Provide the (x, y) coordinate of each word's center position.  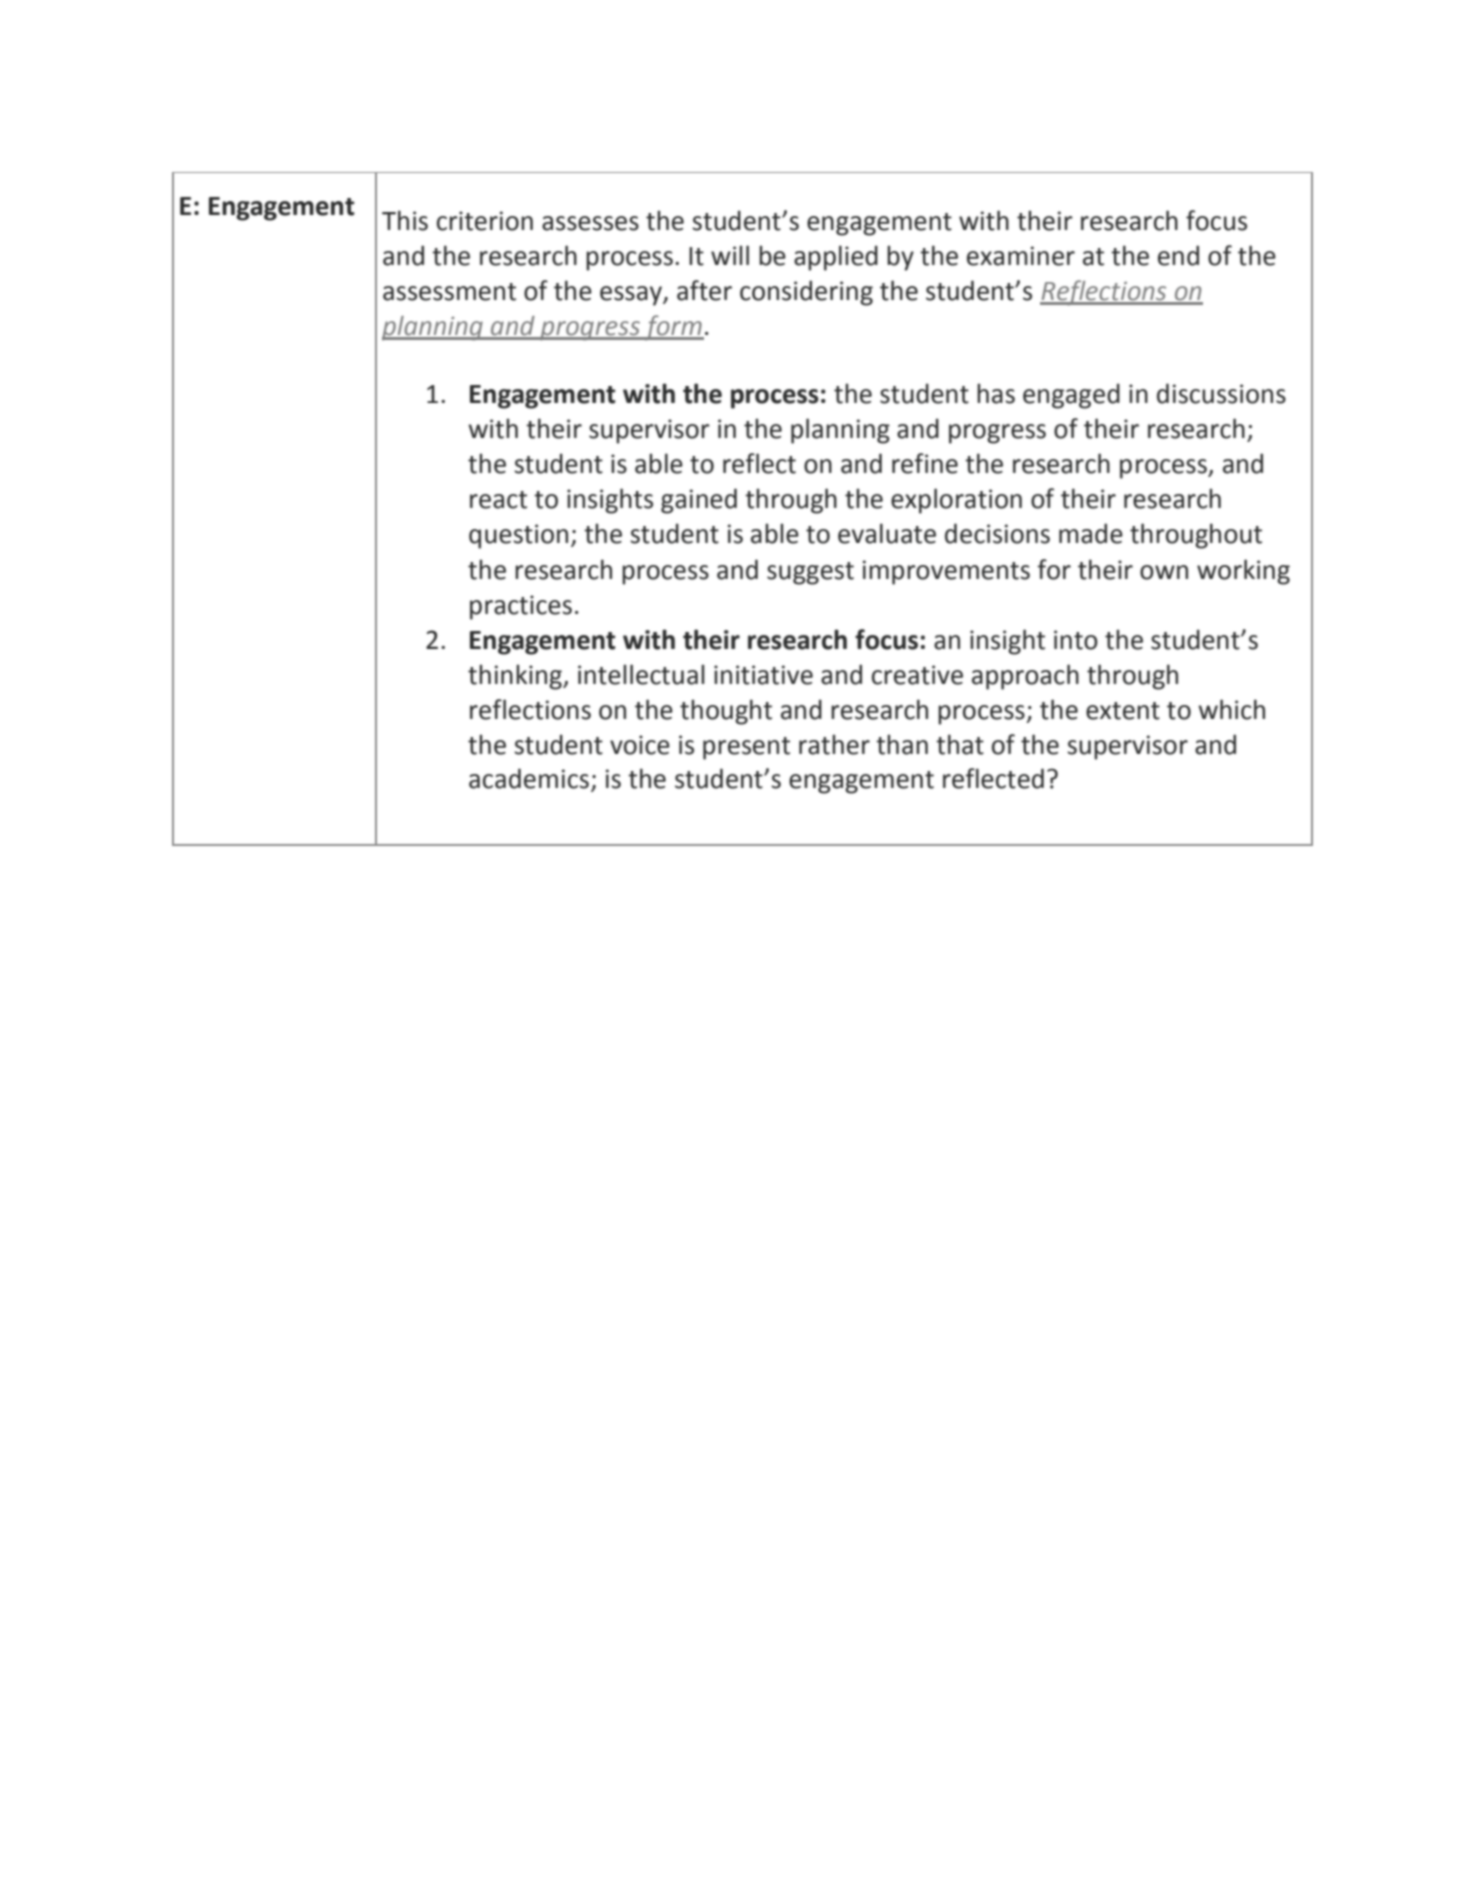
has (996, 393)
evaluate (887, 533)
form (673, 327)
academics (529, 778)
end (1178, 255)
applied (836, 258)
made (1091, 533)
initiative (763, 675)
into (1076, 640)
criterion (485, 221)
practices (521, 607)
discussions (1221, 393)
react (498, 500)
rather (834, 744)
